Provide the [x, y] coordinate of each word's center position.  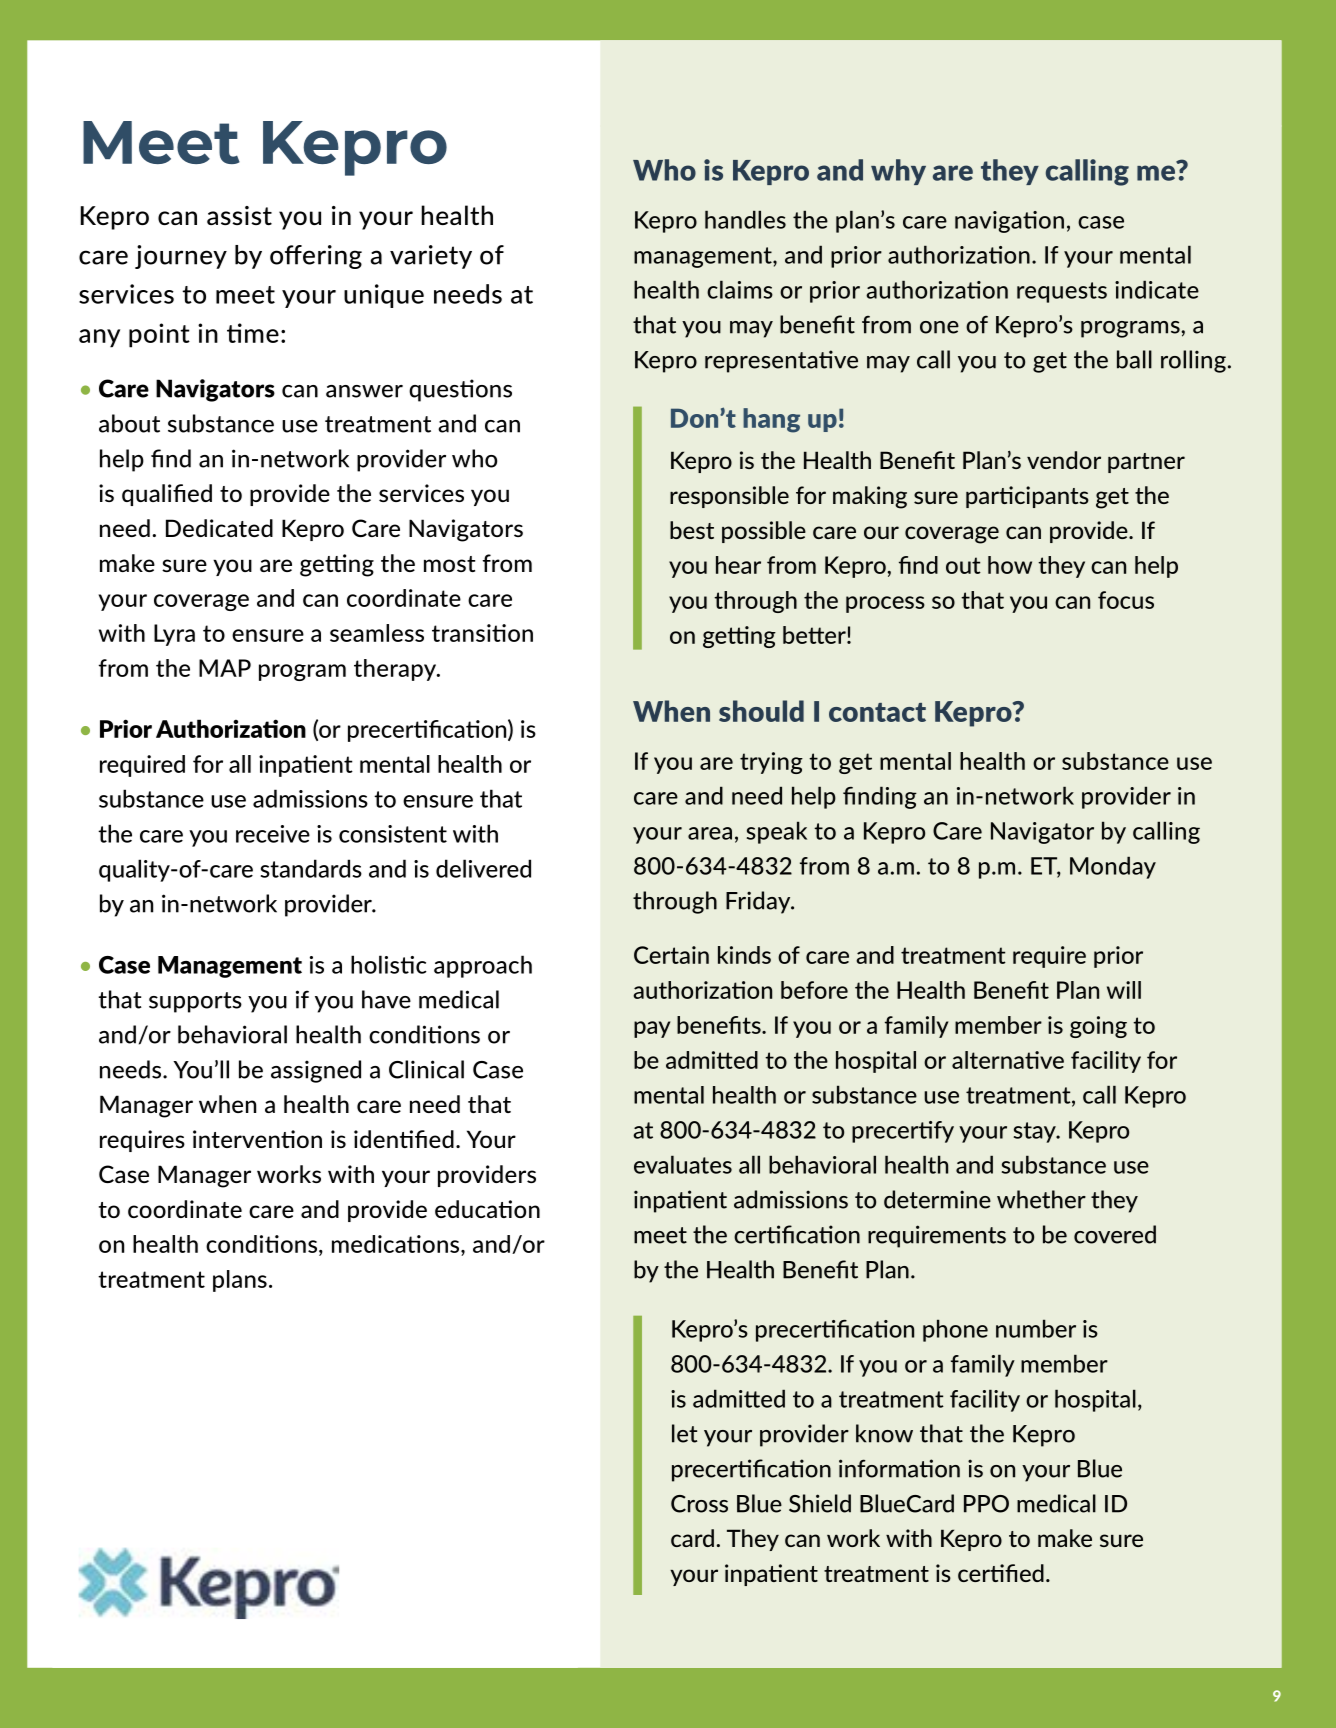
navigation [1009, 222]
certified [1001, 1573]
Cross [699, 1504]
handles [745, 219]
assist [239, 215]
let [684, 1433]
